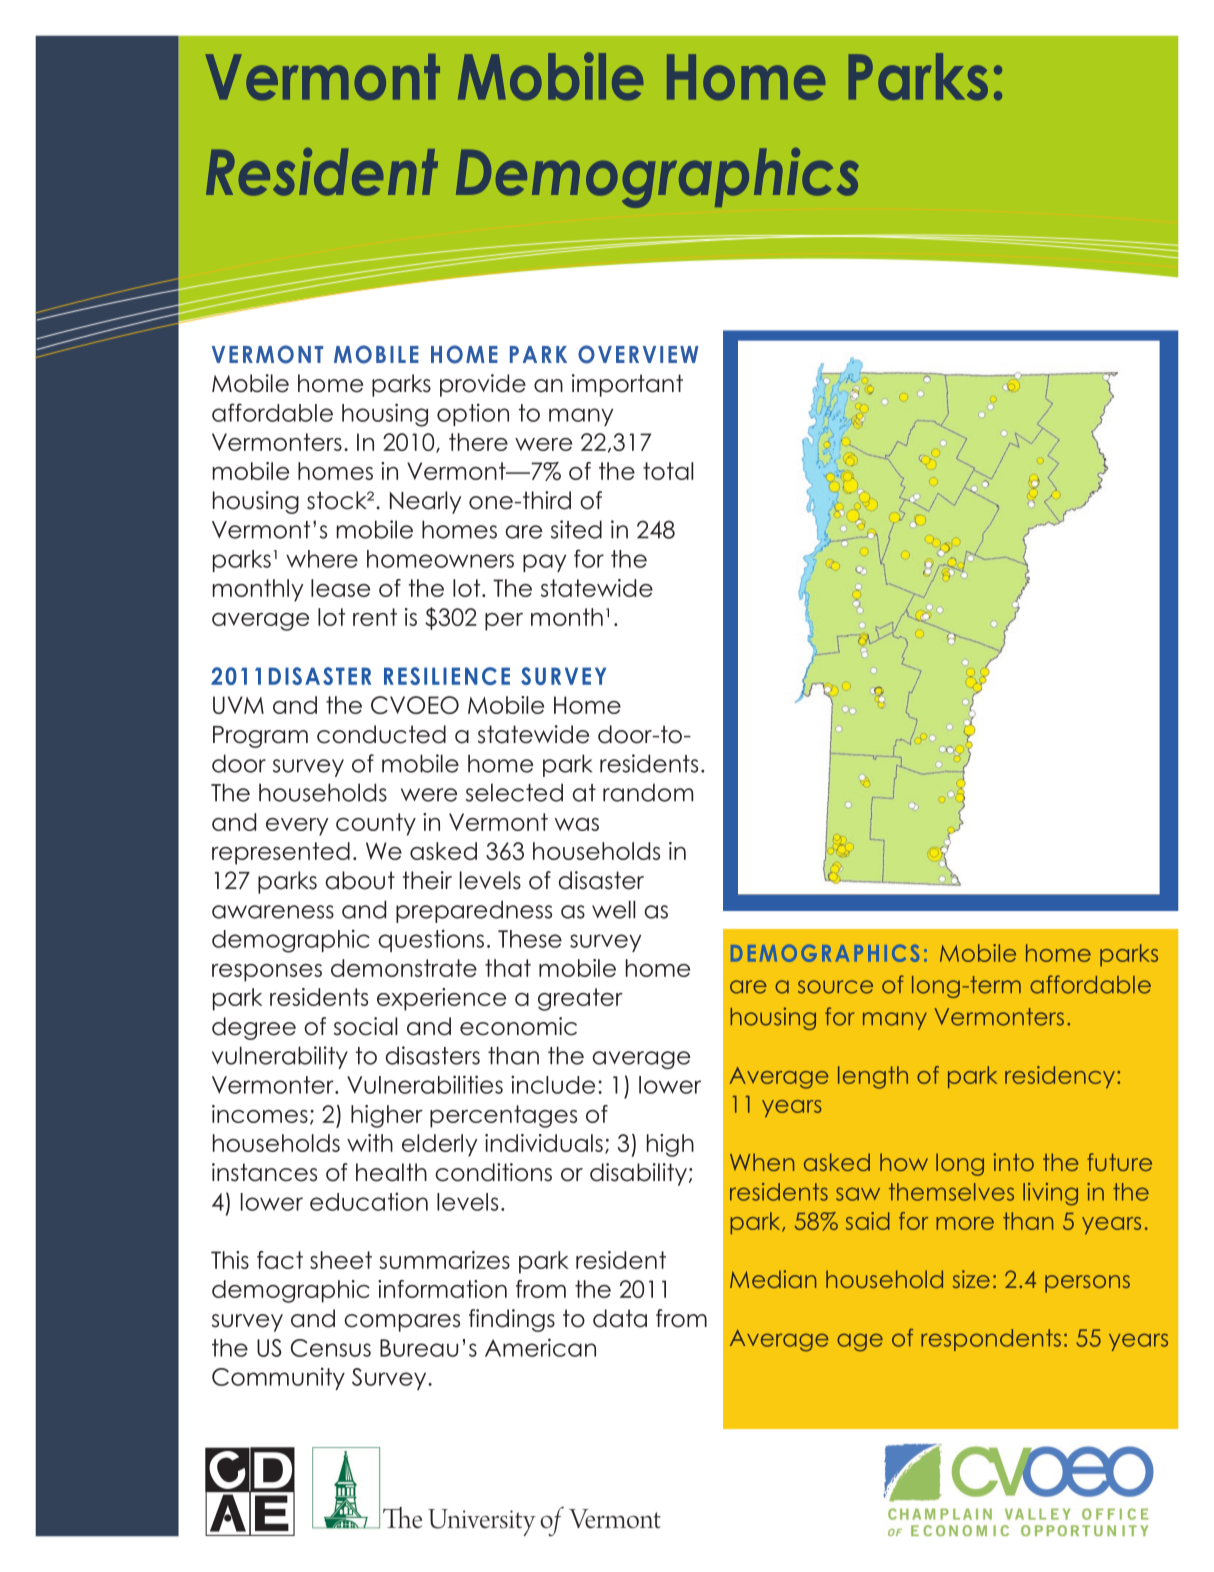  I want to click on random, so click(648, 792).
